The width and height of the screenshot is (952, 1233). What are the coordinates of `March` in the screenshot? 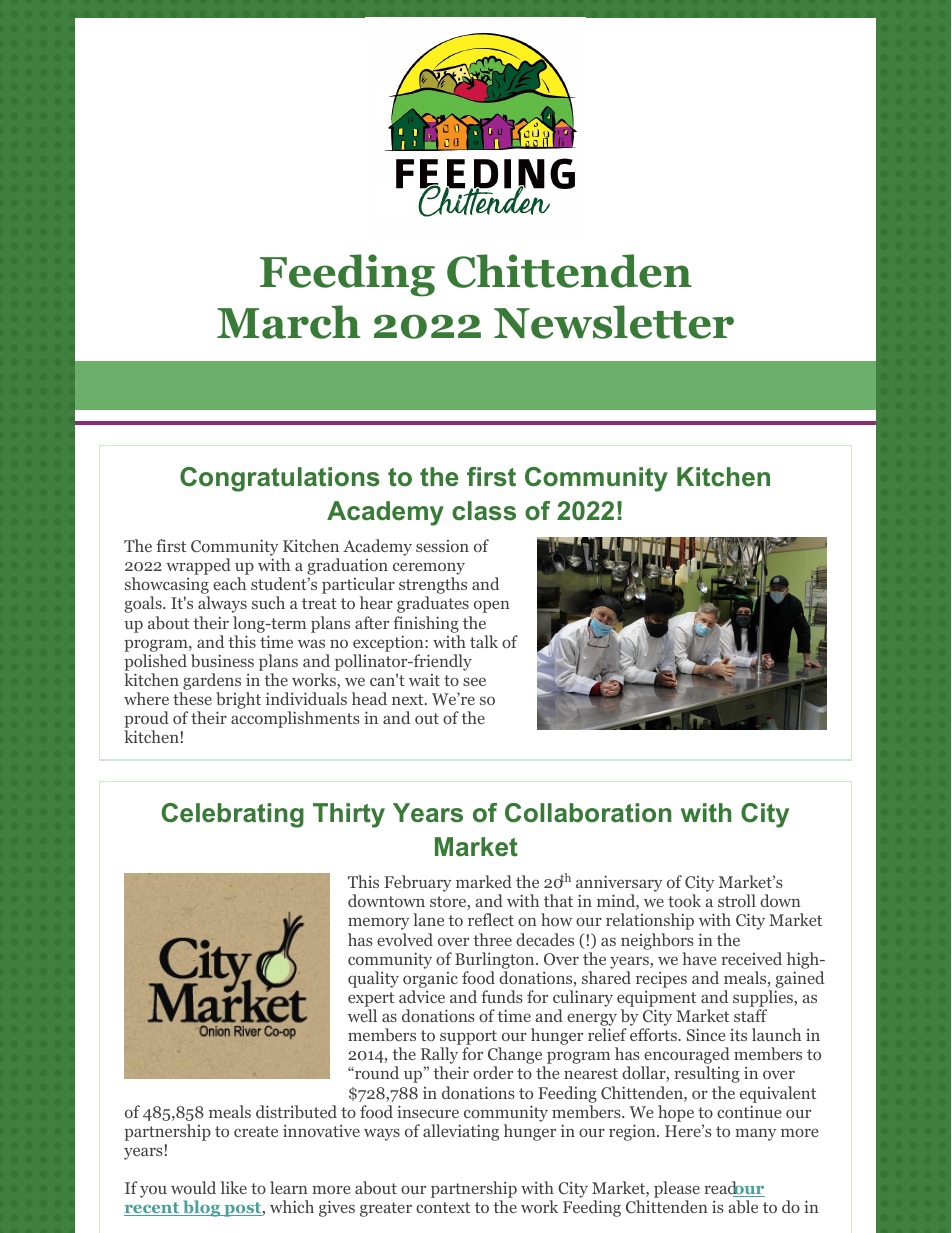 It's located at (289, 322).
